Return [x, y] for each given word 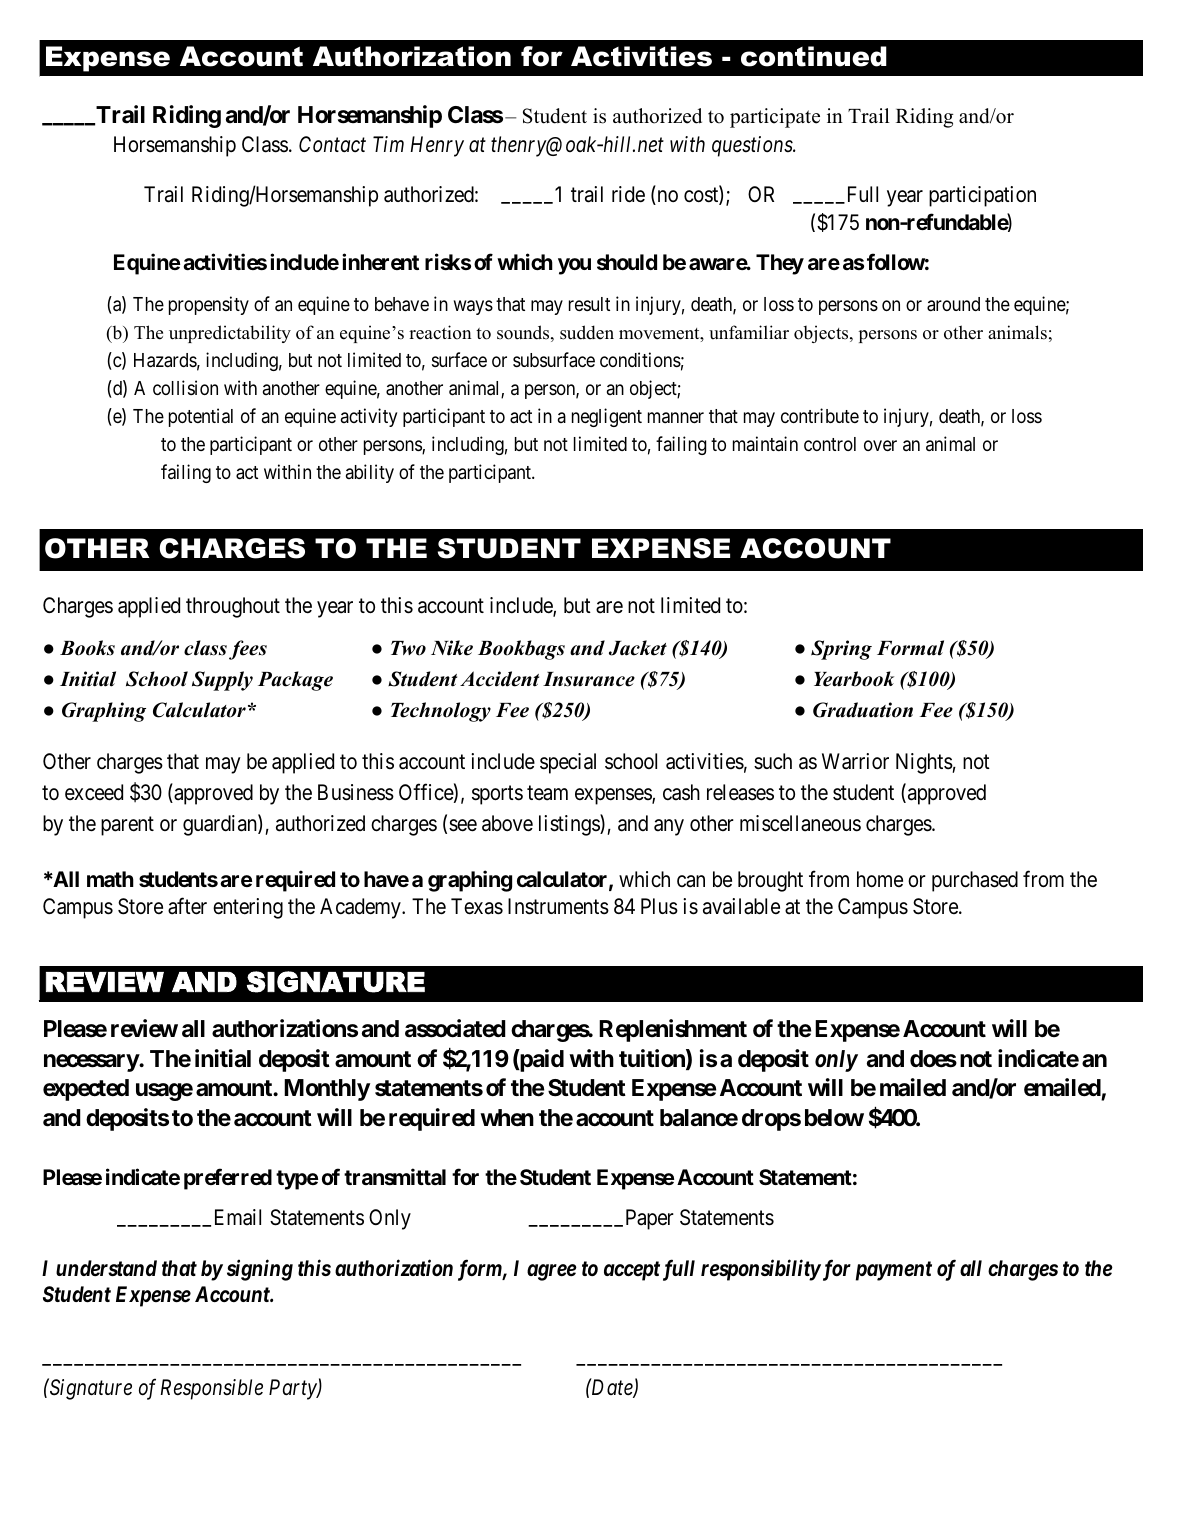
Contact [332, 144]
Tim [388, 144]
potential [201, 417]
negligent [607, 417]
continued [814, 56]
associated [455, 1028]
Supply [222, 681]
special [568, 763]
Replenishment [673, 1030]
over [880, 445]
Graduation [863, 710]
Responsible [212, 1389]
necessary [92, 1063]
